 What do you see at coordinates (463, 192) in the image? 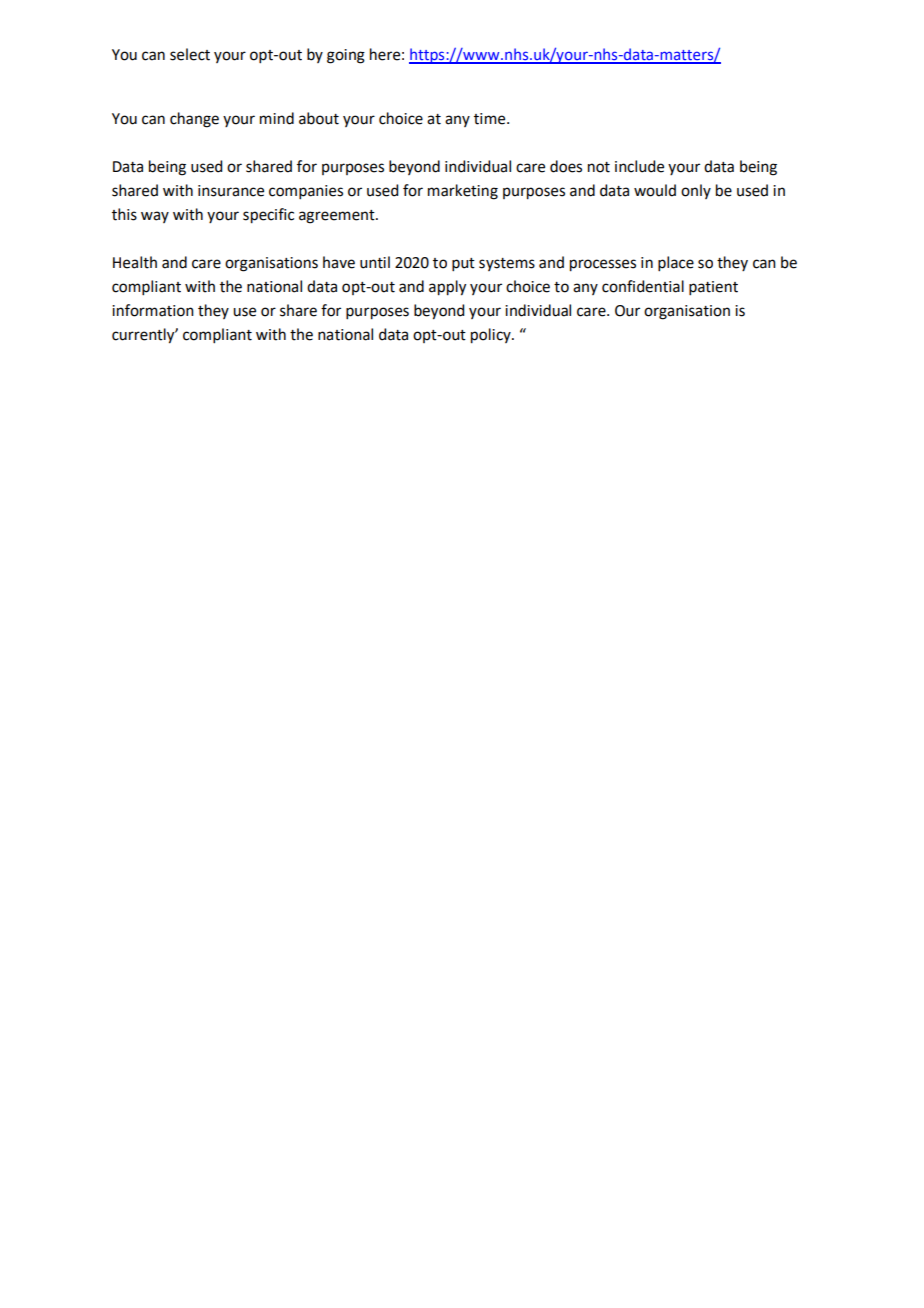
I see `marketing` at bounding box center [463, 192].
